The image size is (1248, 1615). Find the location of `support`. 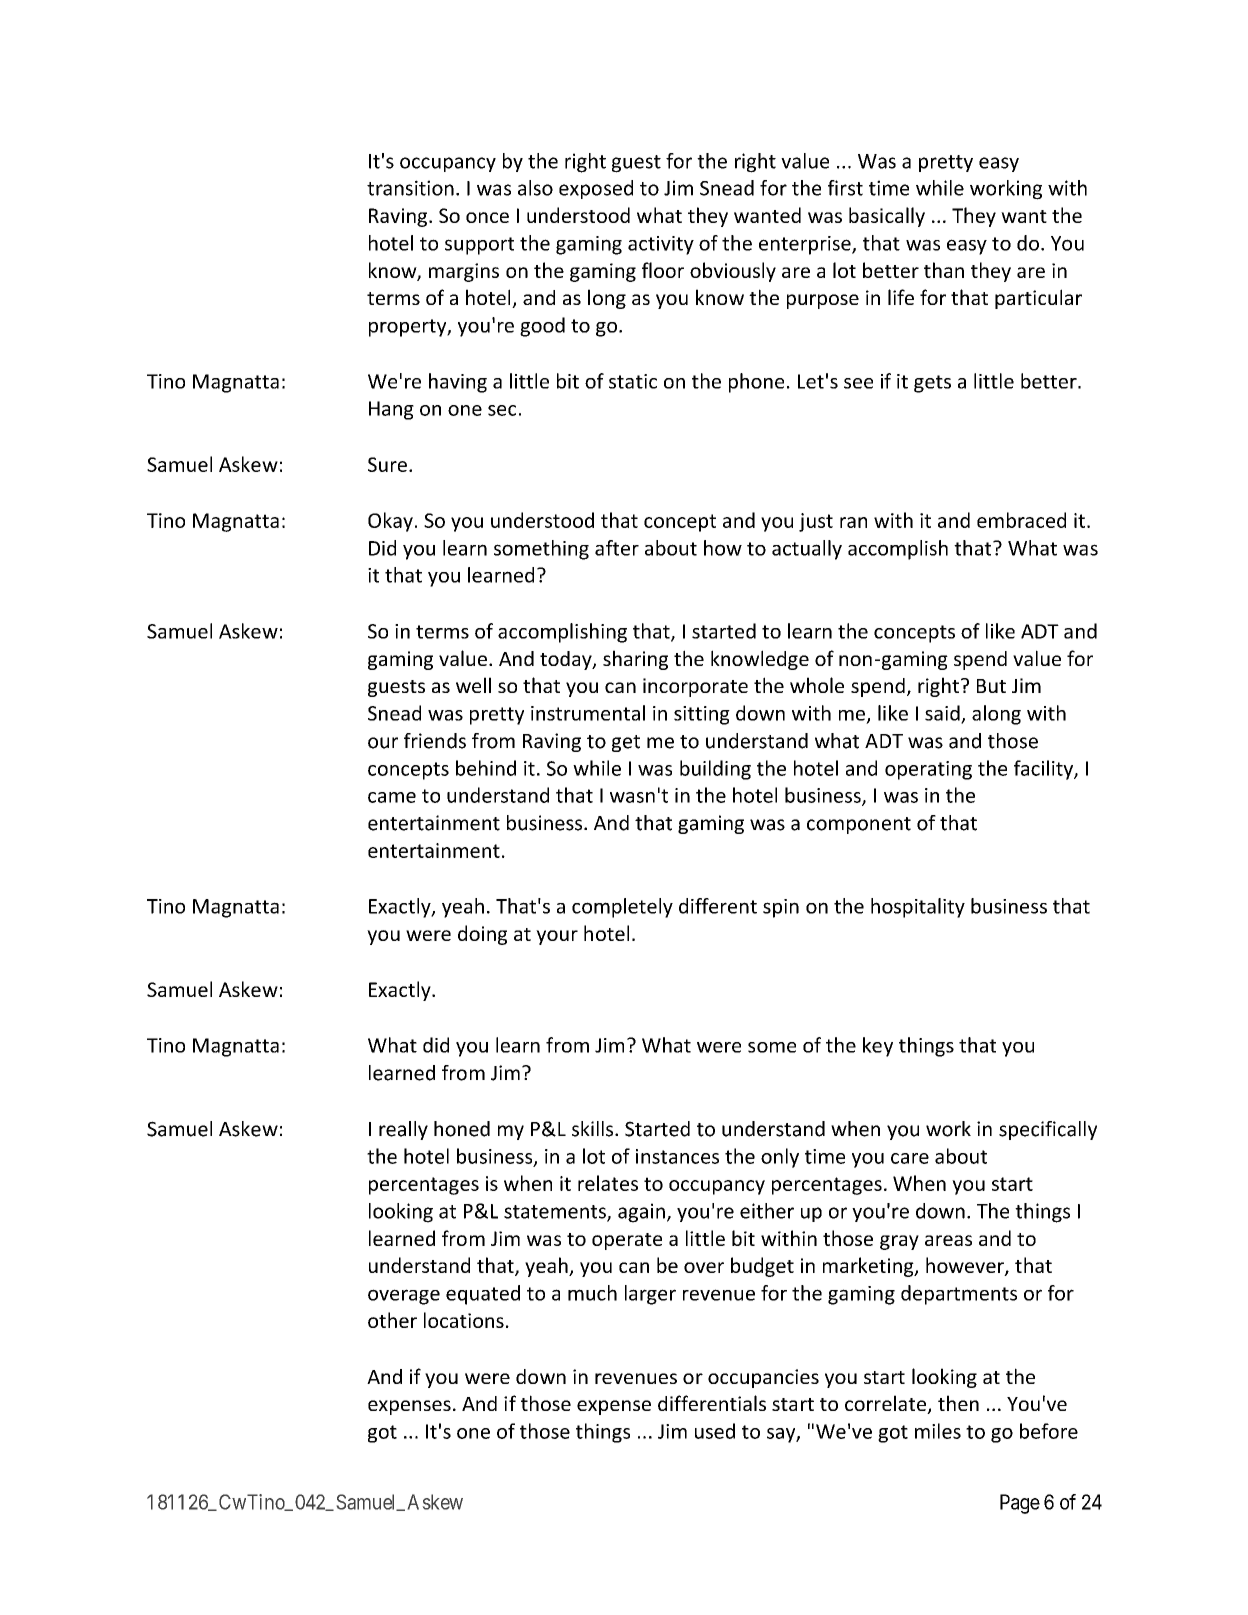

support is located at coordinates (479, 246).
